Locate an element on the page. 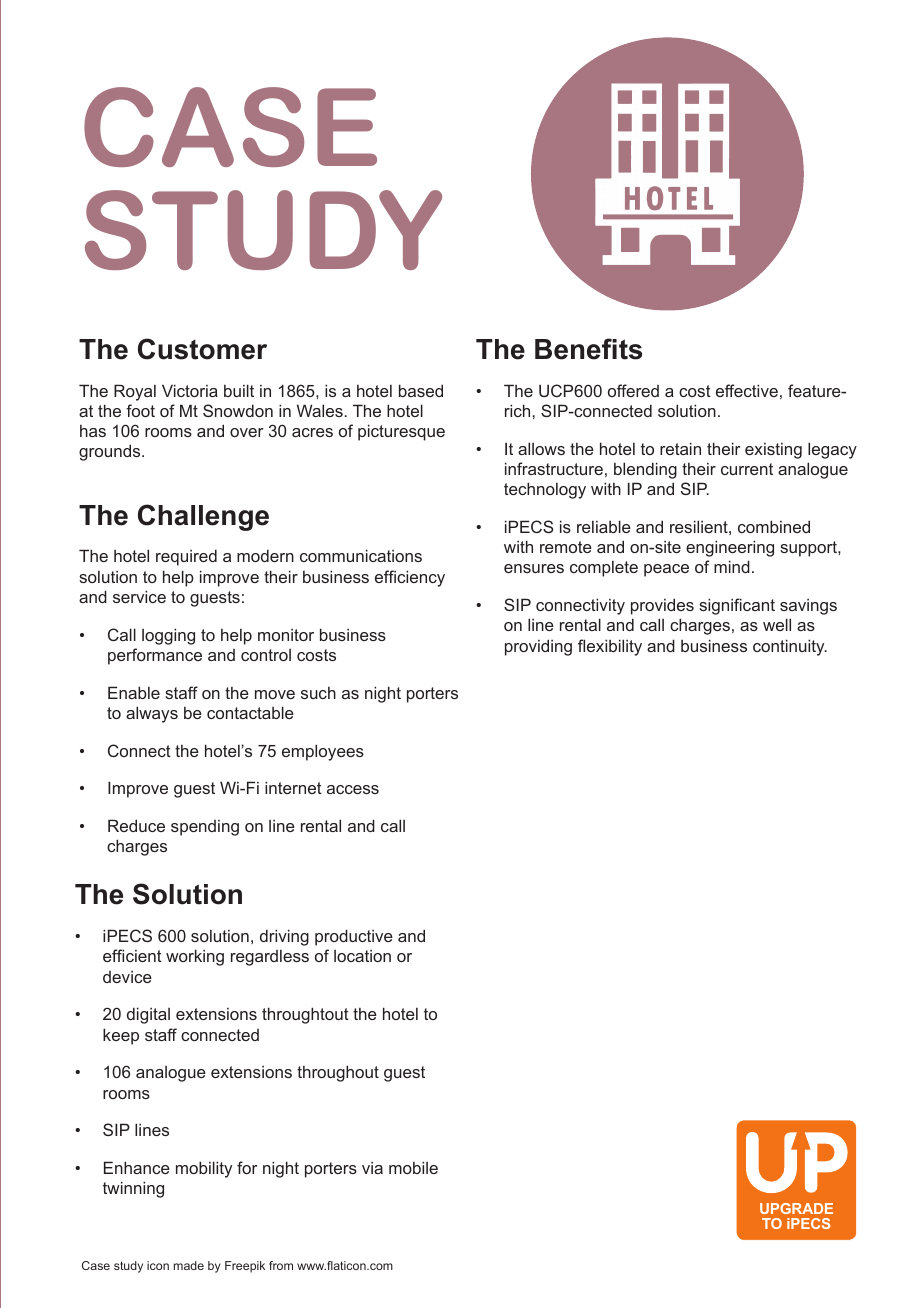 This image has height=1308, width=924. access is located at coordinates (353, 789).
